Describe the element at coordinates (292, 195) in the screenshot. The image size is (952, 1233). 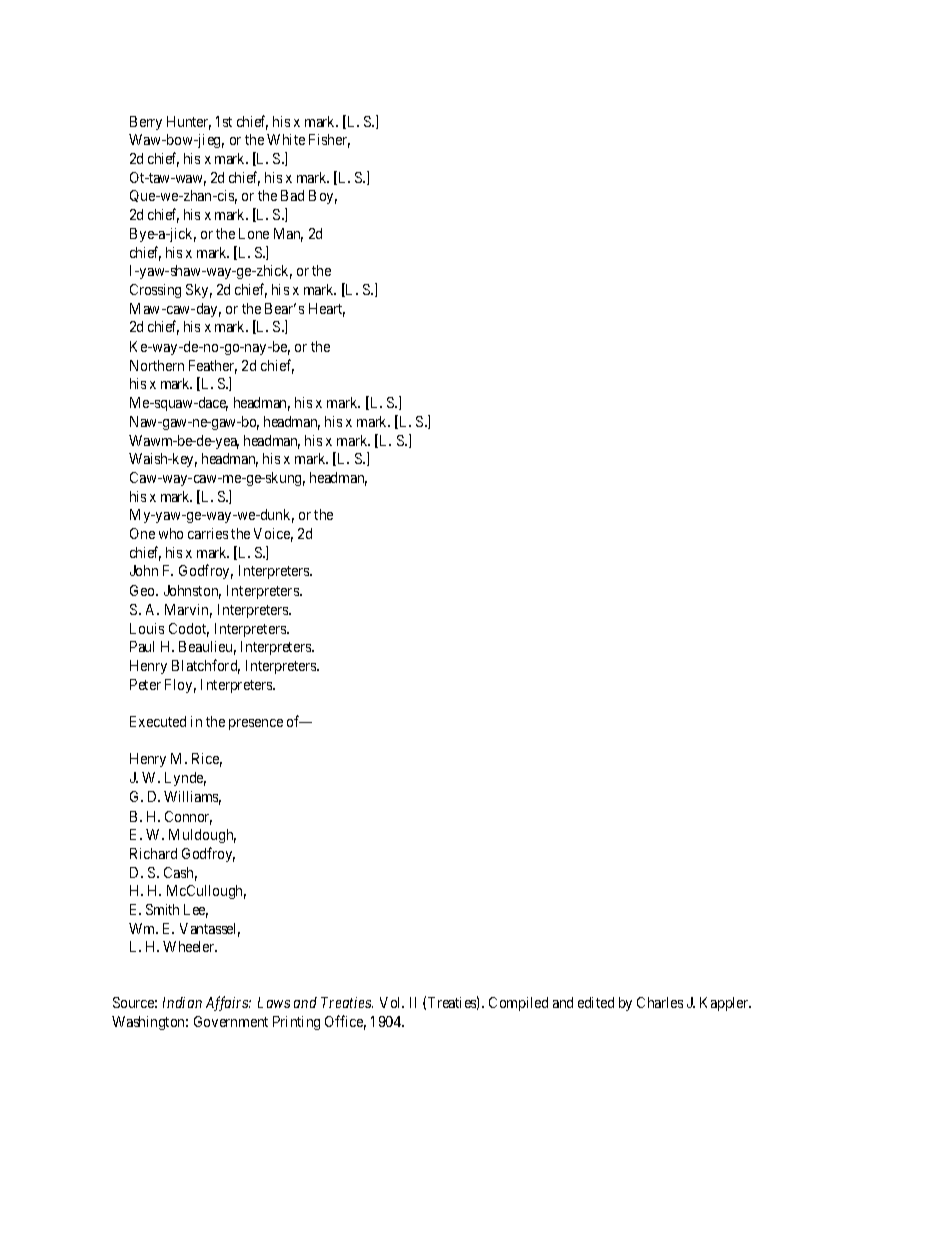
I see `Bad` at that location.
